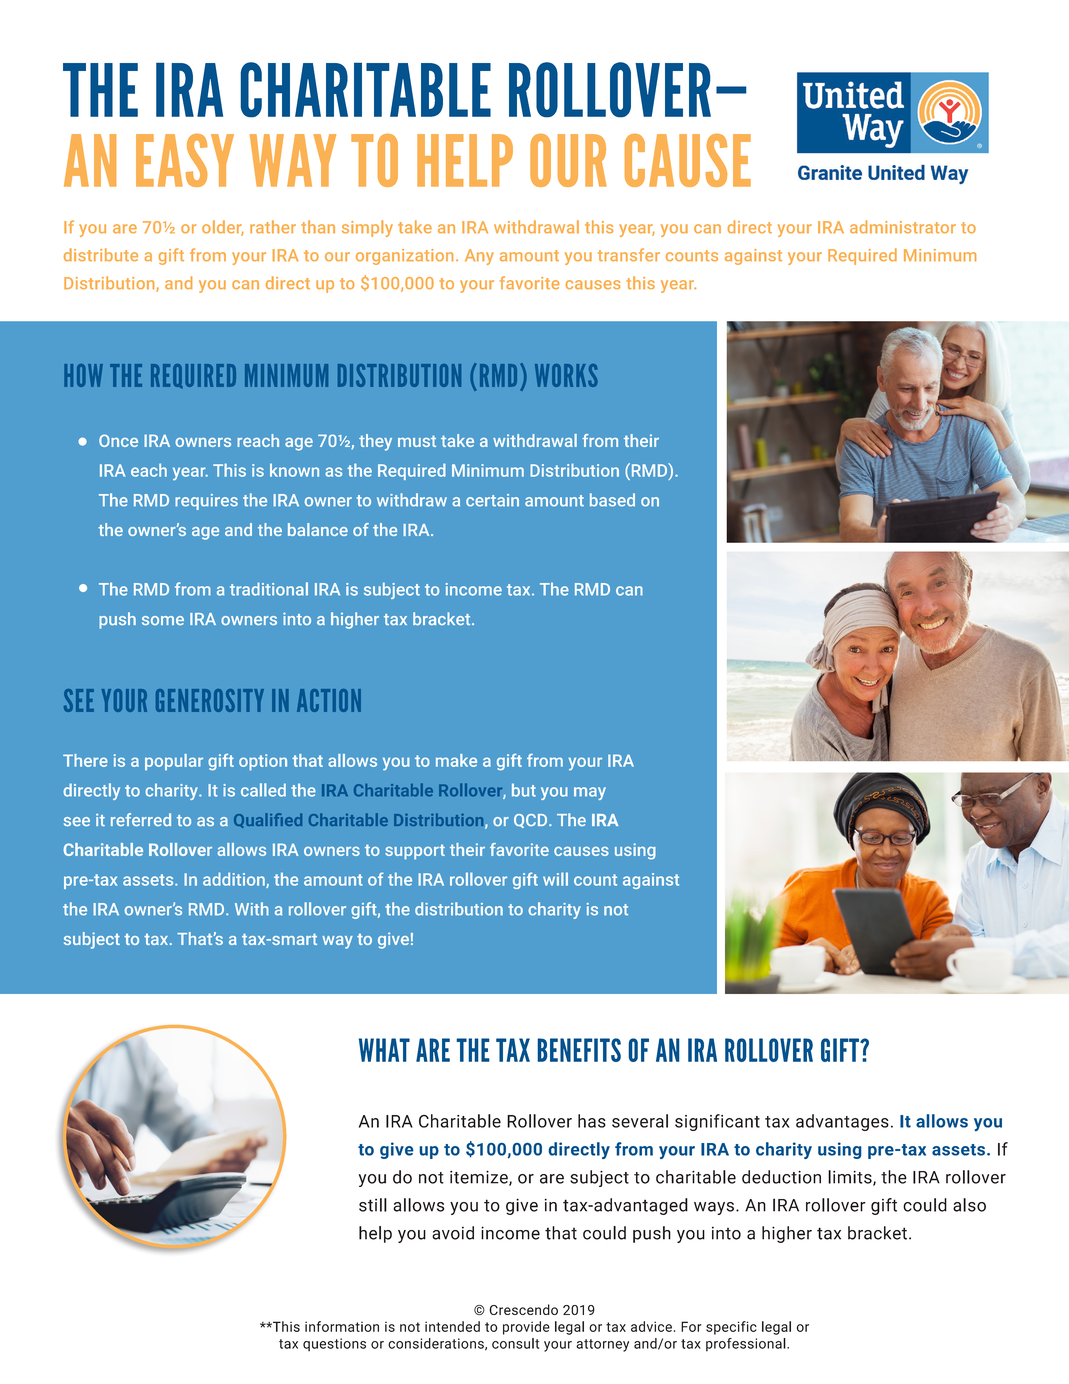  Describe the element at coordinates (185, 160) in the page. I see `EASY` at that location.
